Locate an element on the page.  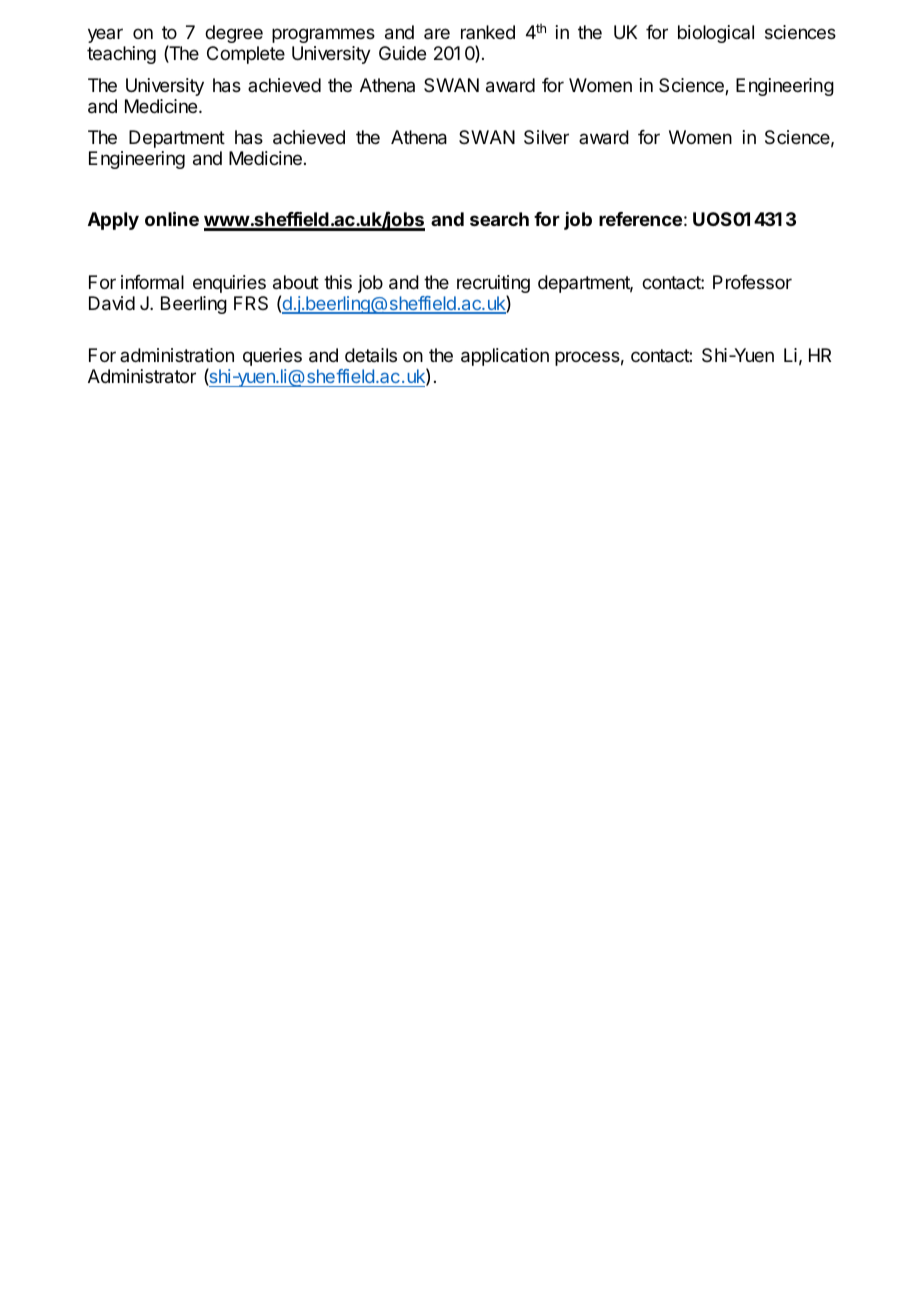
informal is located at coordinates (152, 282).
